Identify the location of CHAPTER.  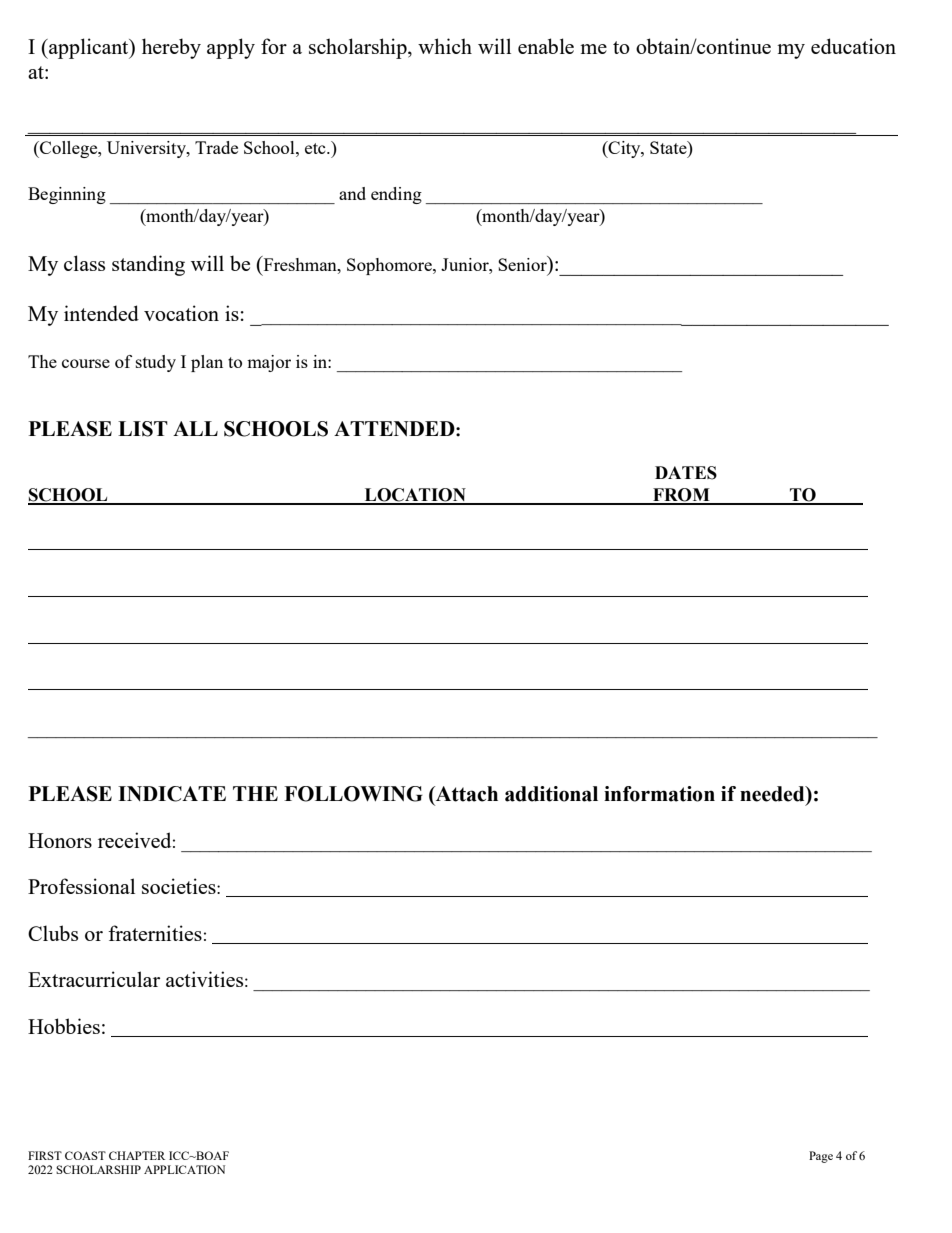
(137, 1155).
